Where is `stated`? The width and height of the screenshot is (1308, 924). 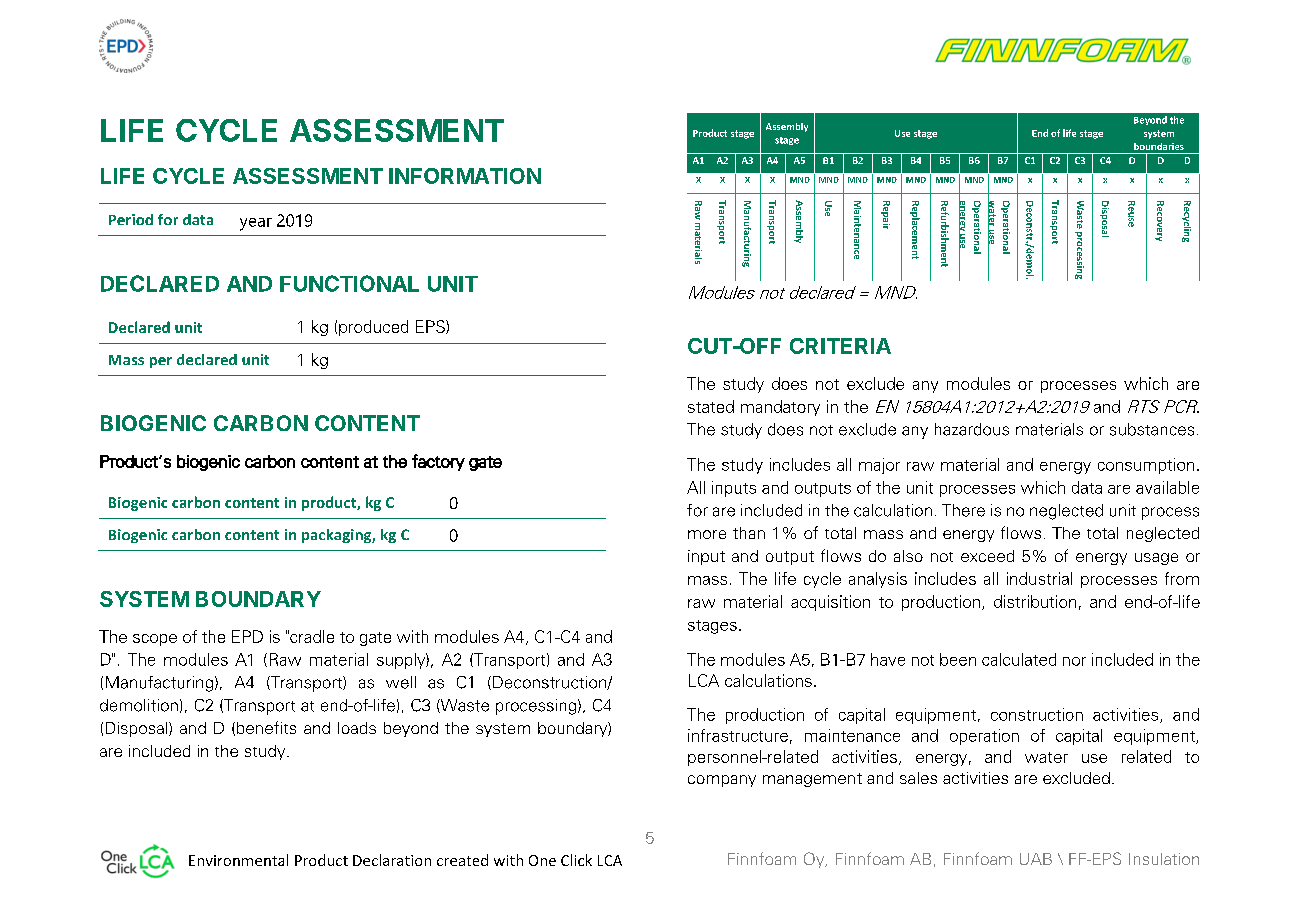 stated is located at coordinates (711, 406).
